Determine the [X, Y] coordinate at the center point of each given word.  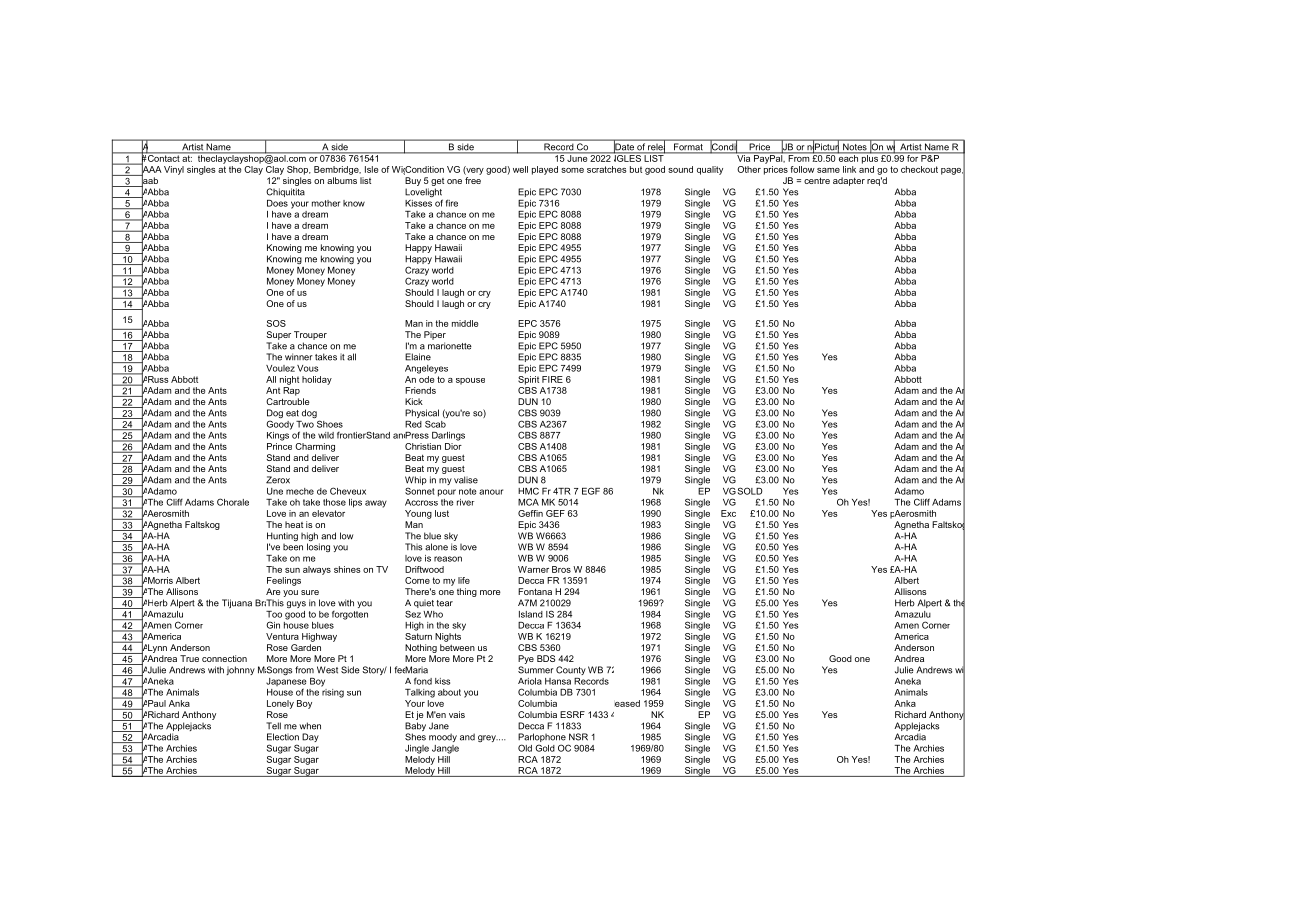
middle [465, 323]
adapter [849, 181]
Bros [561, 569]
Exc [728, 513]
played [545, 170]
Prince [279, 446]
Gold [545, 748]
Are [273, 591]
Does [277, 203]
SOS [276, 323]
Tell [273, 726]
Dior [453, 446]
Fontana [535, 591]
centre [817, 180]
